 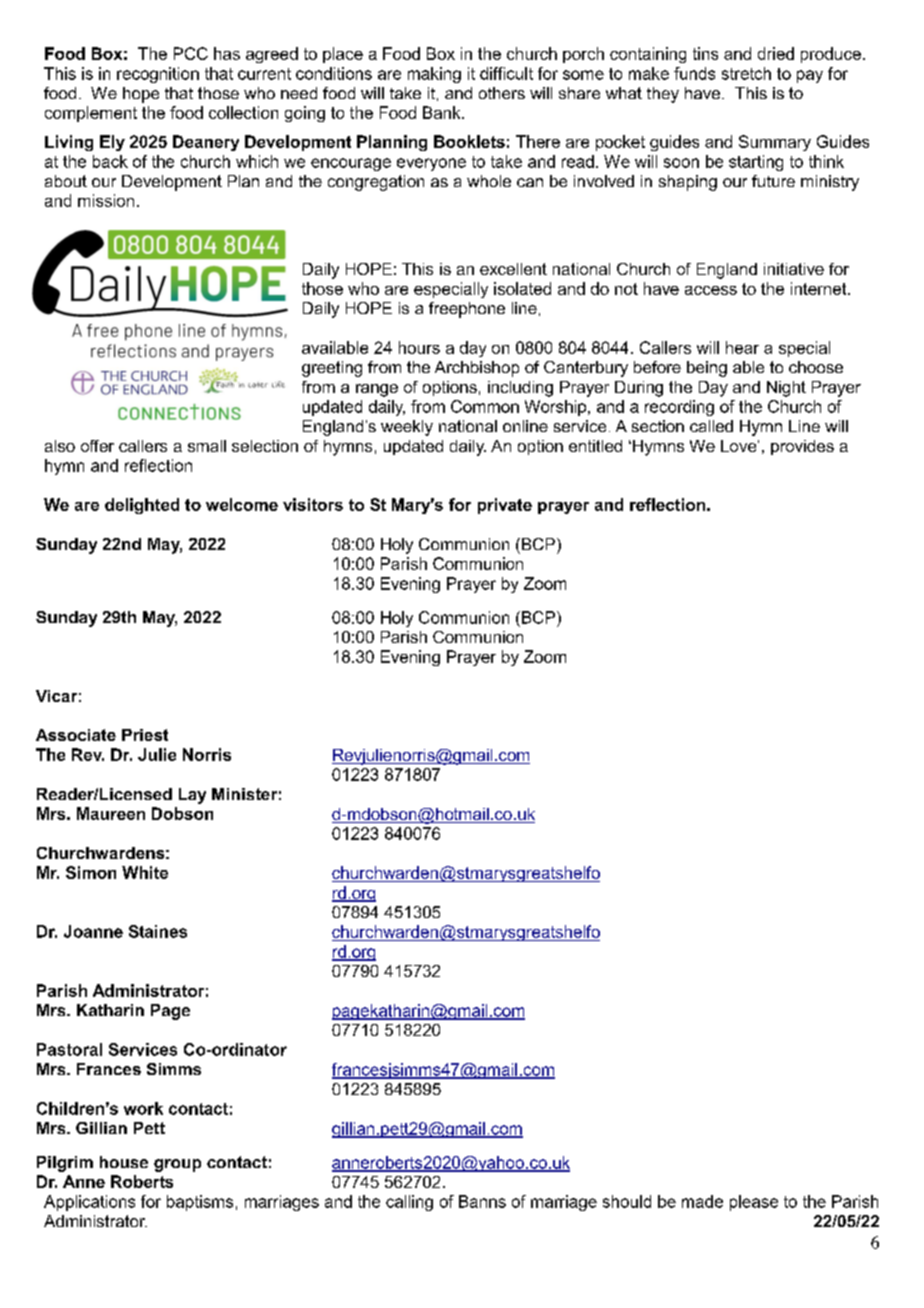 I want to click on provides, so click(x=802, y=447).
